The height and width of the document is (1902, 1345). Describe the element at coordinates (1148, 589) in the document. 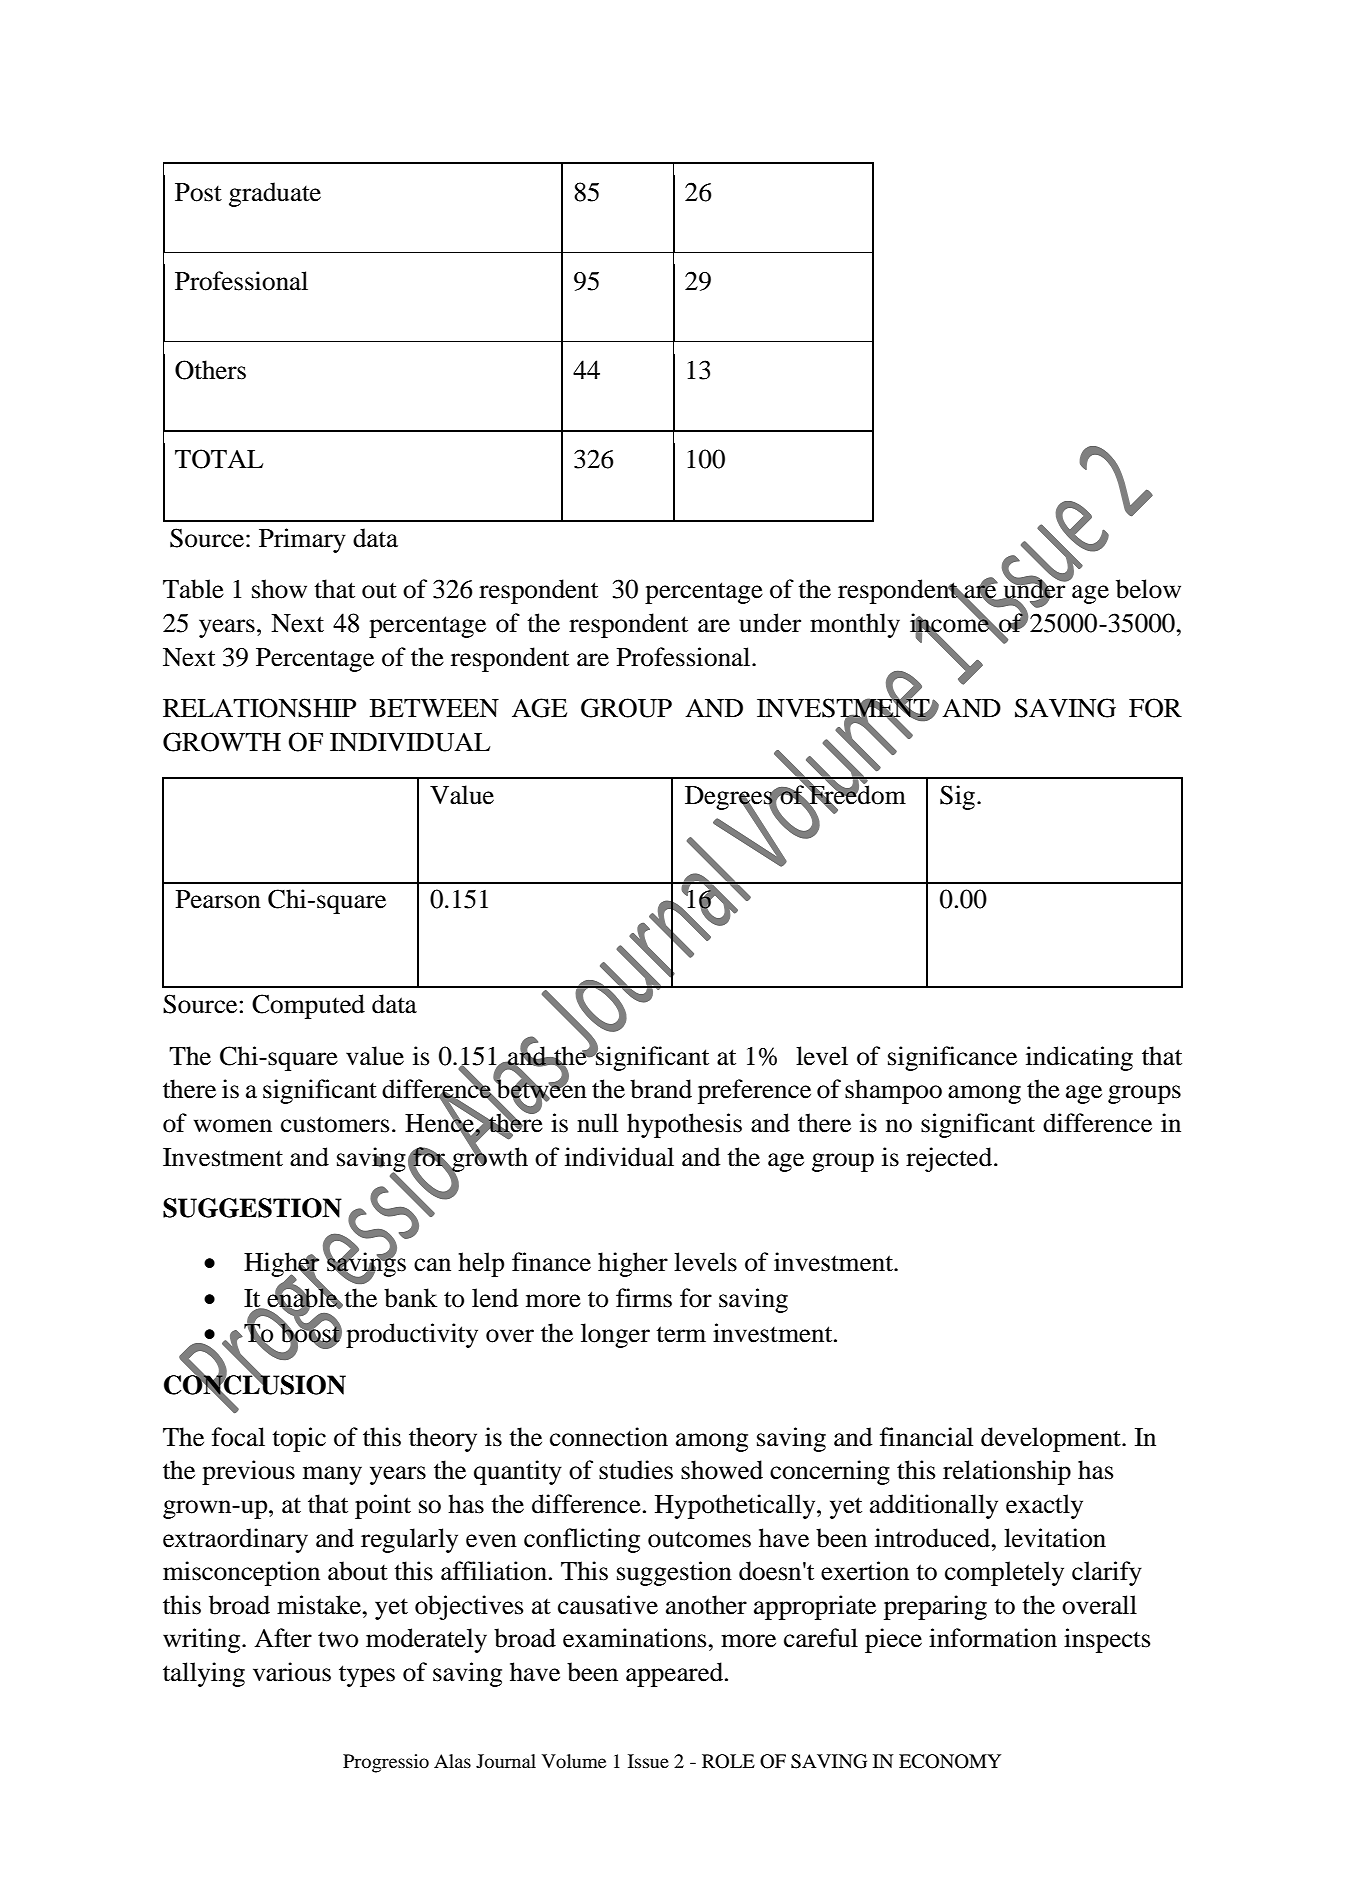

I see `below` at that location.
